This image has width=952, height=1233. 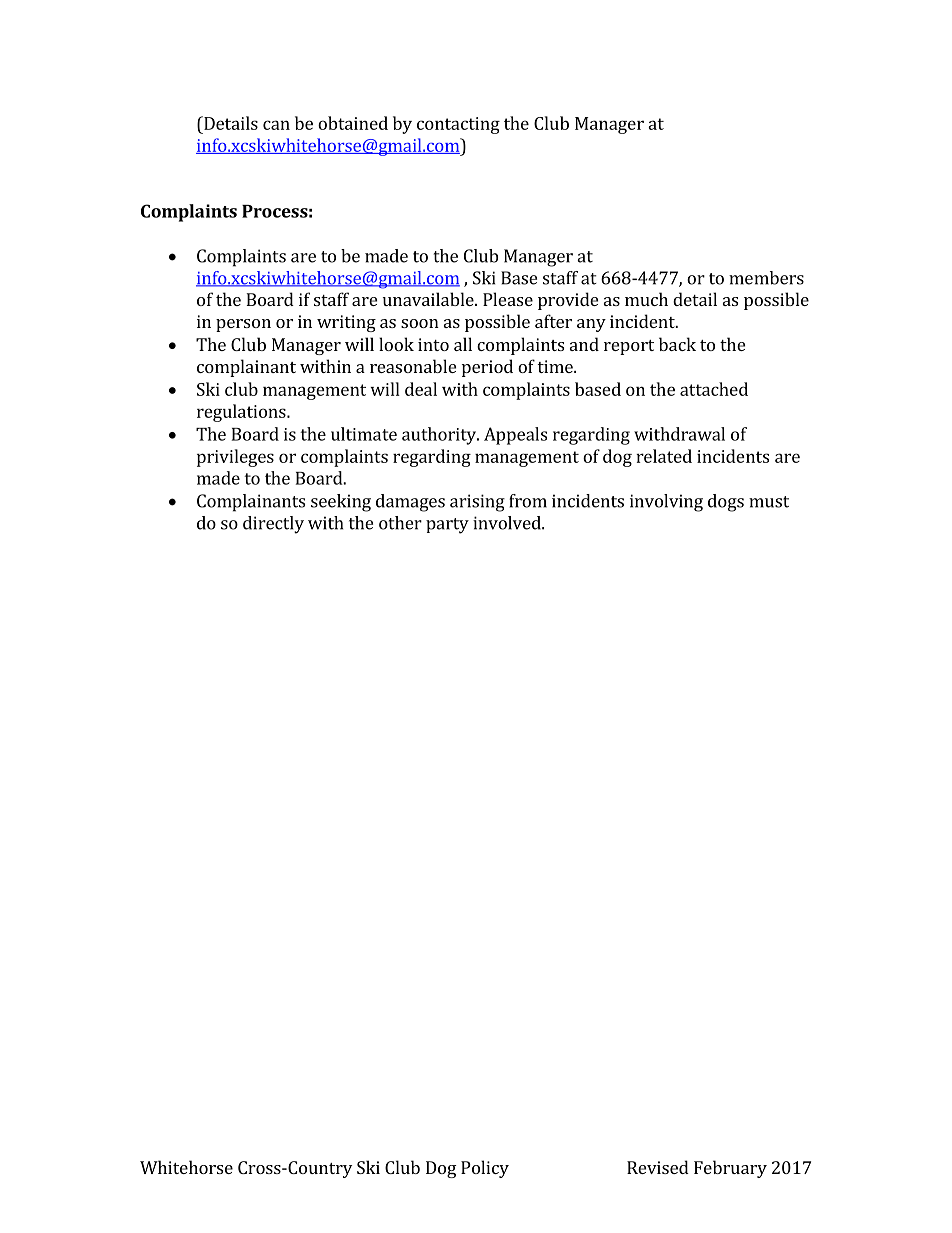 I want to click on regulations, so click(x=242, y=413).
